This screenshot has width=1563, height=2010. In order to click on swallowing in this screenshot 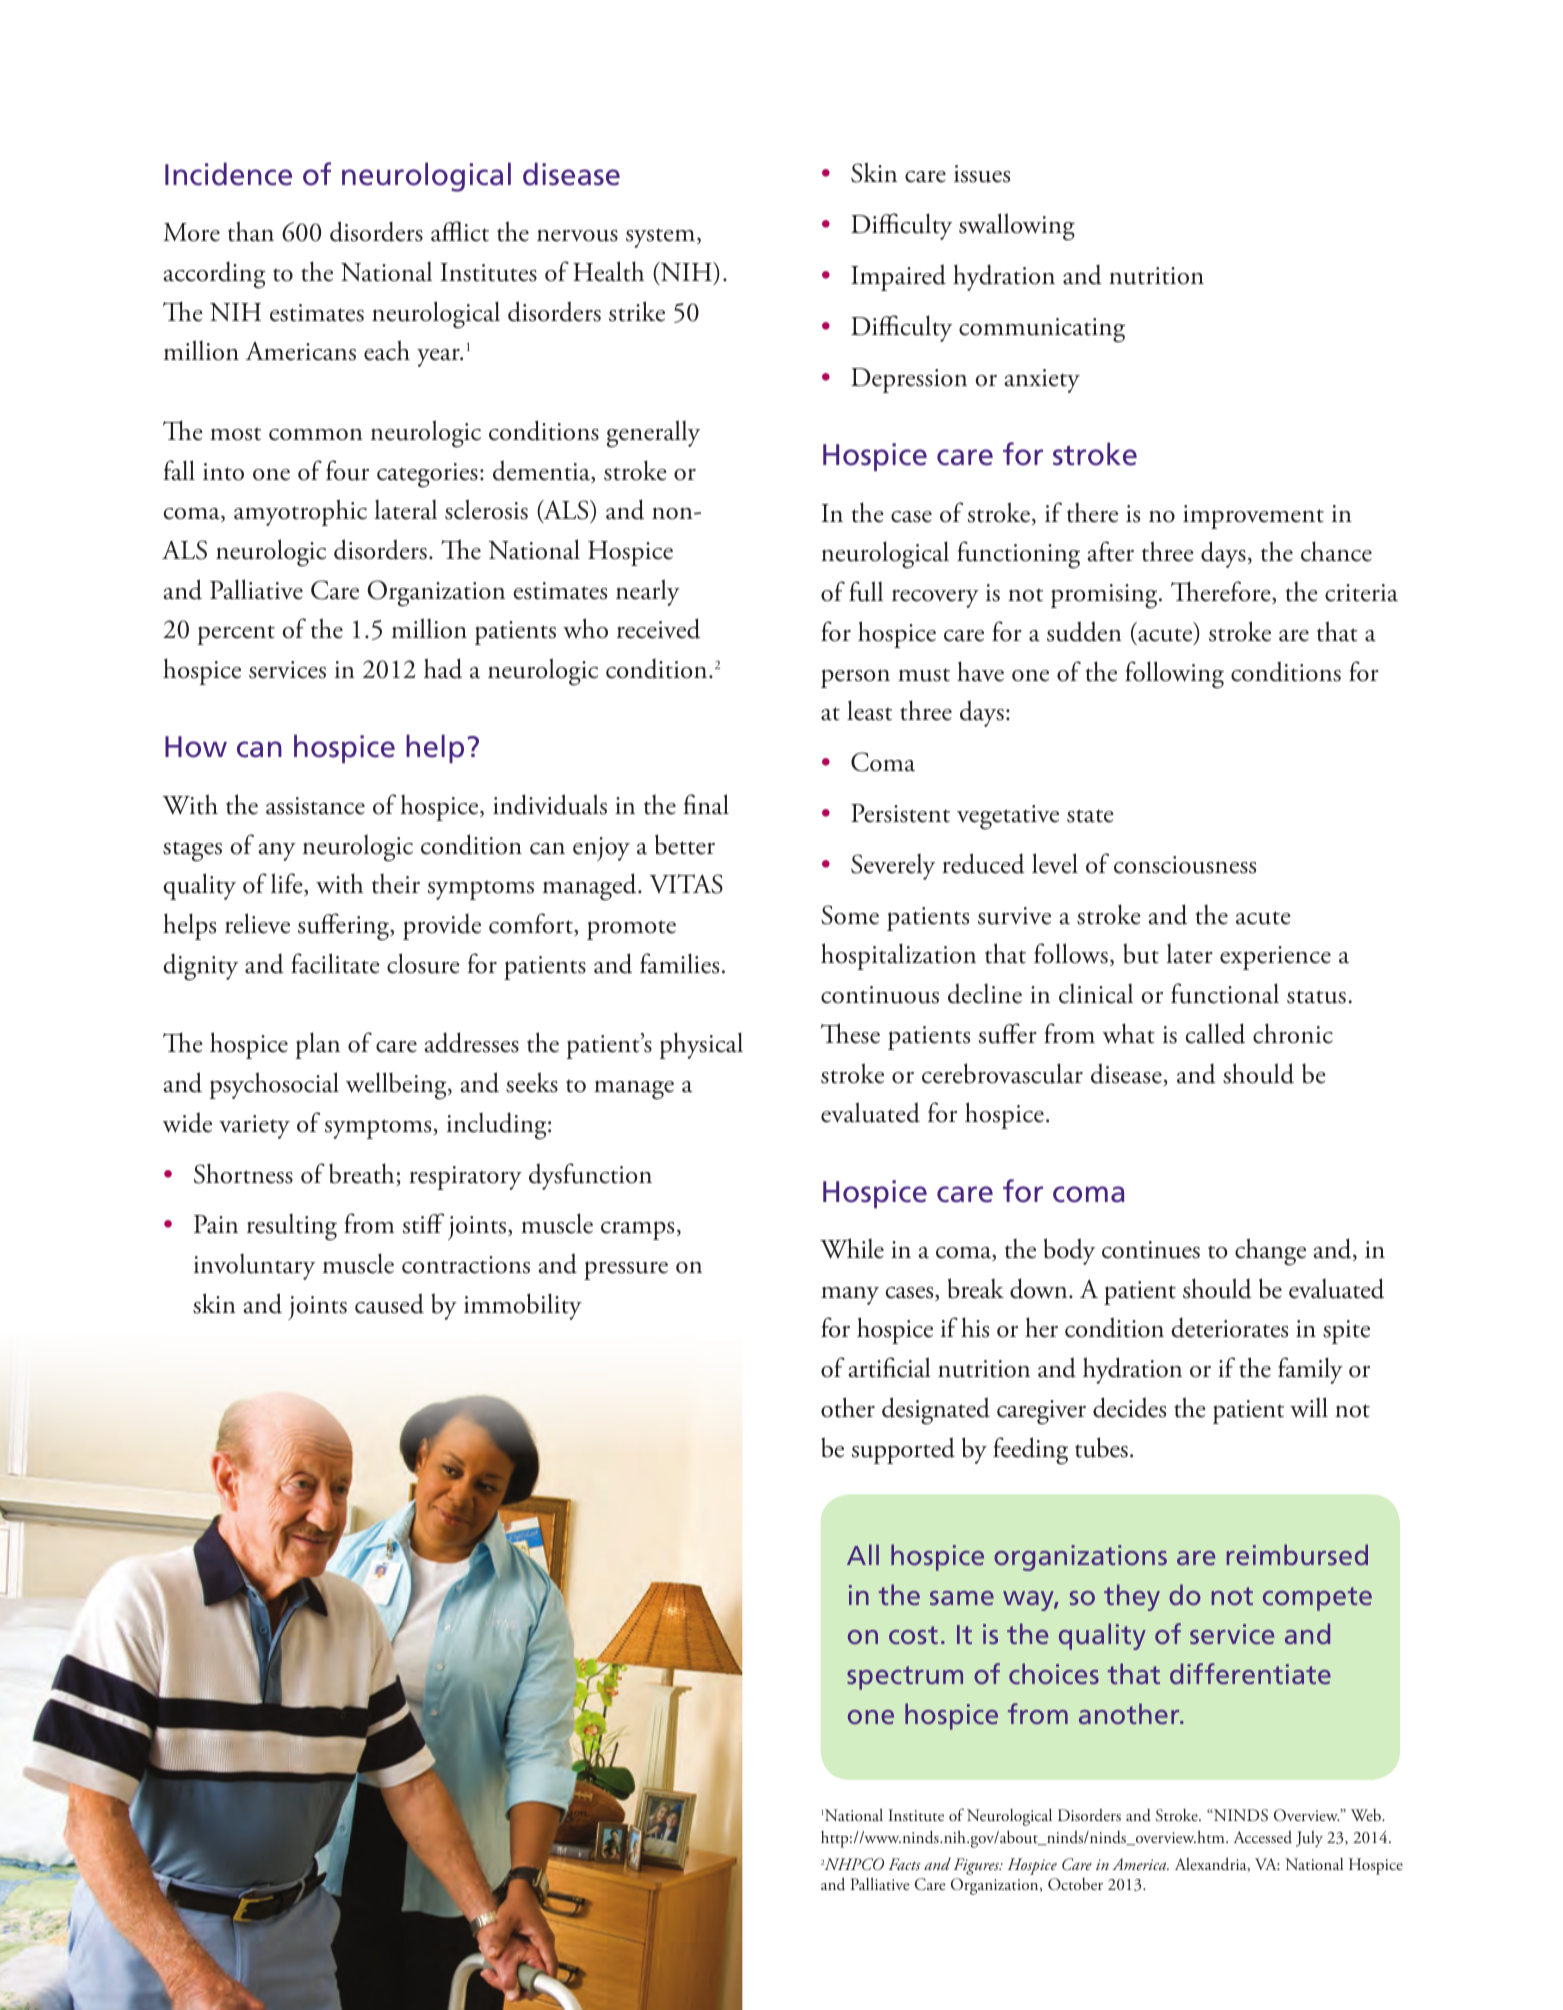, I will do `click(1017, 227)`.
